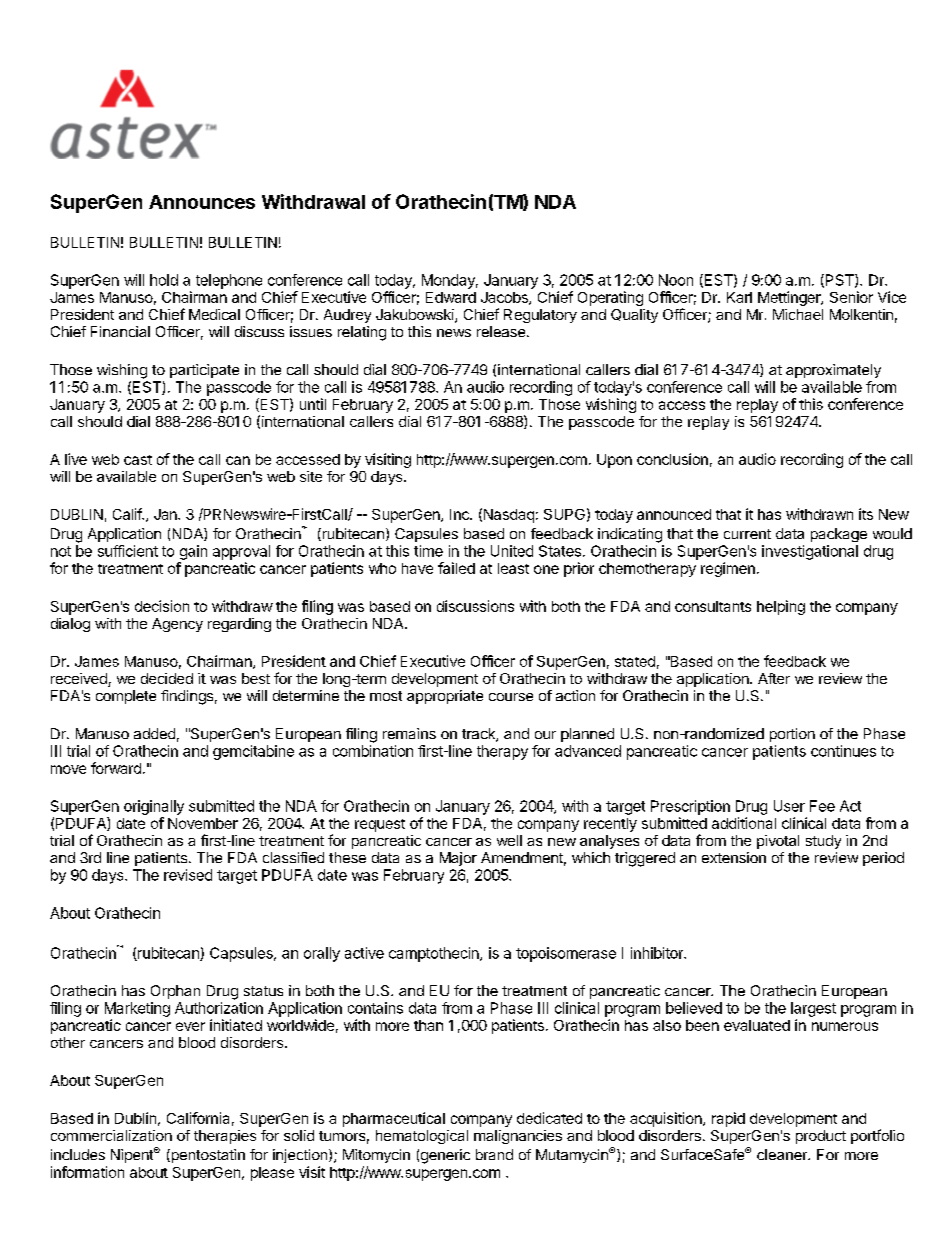 The image size is (952, 1233). I want to click on Karl, so click(739, 297).
